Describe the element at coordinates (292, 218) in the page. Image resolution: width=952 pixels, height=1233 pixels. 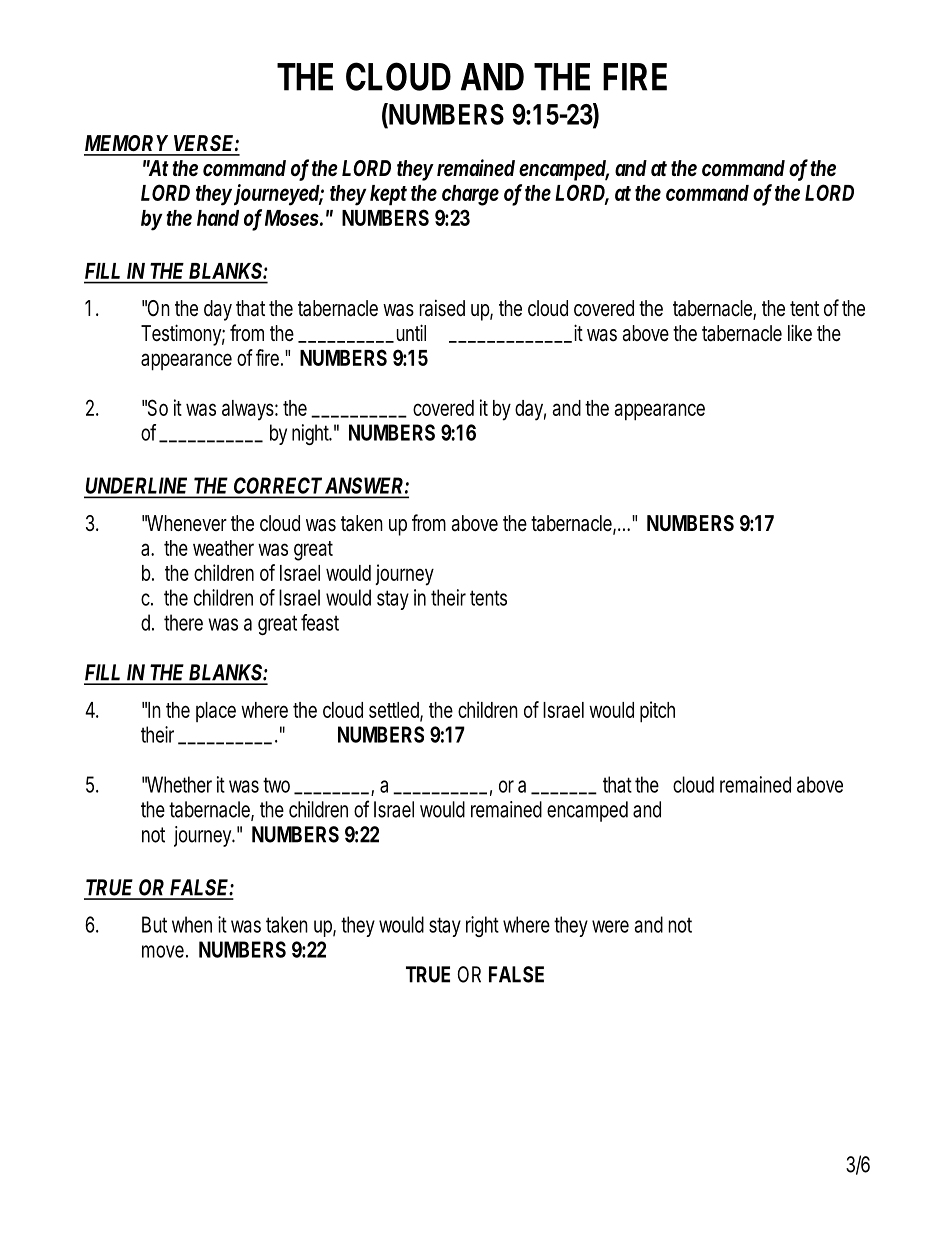
I see `Moses` at that location.
